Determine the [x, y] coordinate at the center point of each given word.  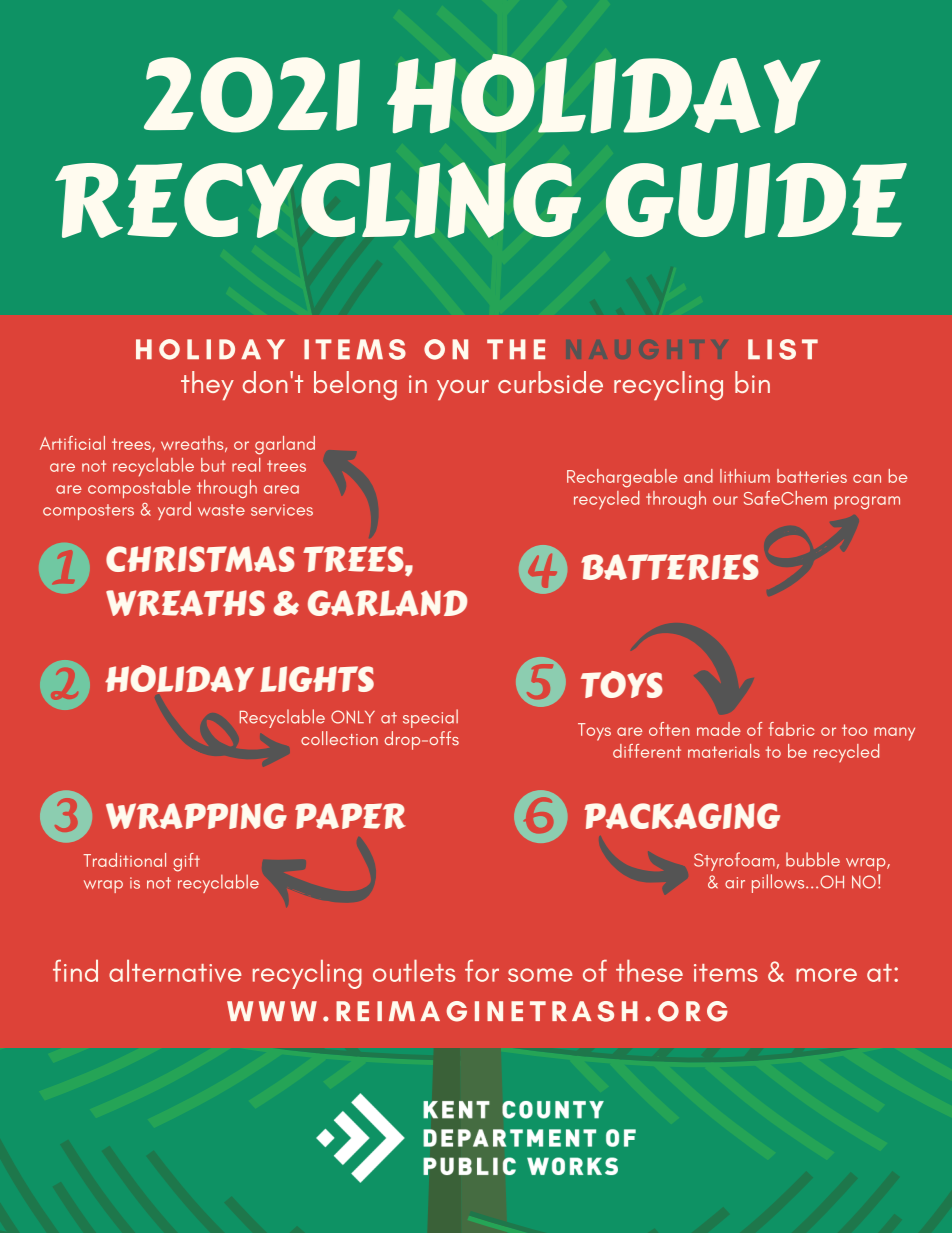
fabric [791, 729]
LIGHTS [317, 679]
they [207, 385]
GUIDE [756, 200]
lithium [745, 476]
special [430, 718]
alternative [175, 971]
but [213, 465]
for [482, 971]
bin [752, 382]
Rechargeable [622, 478]
